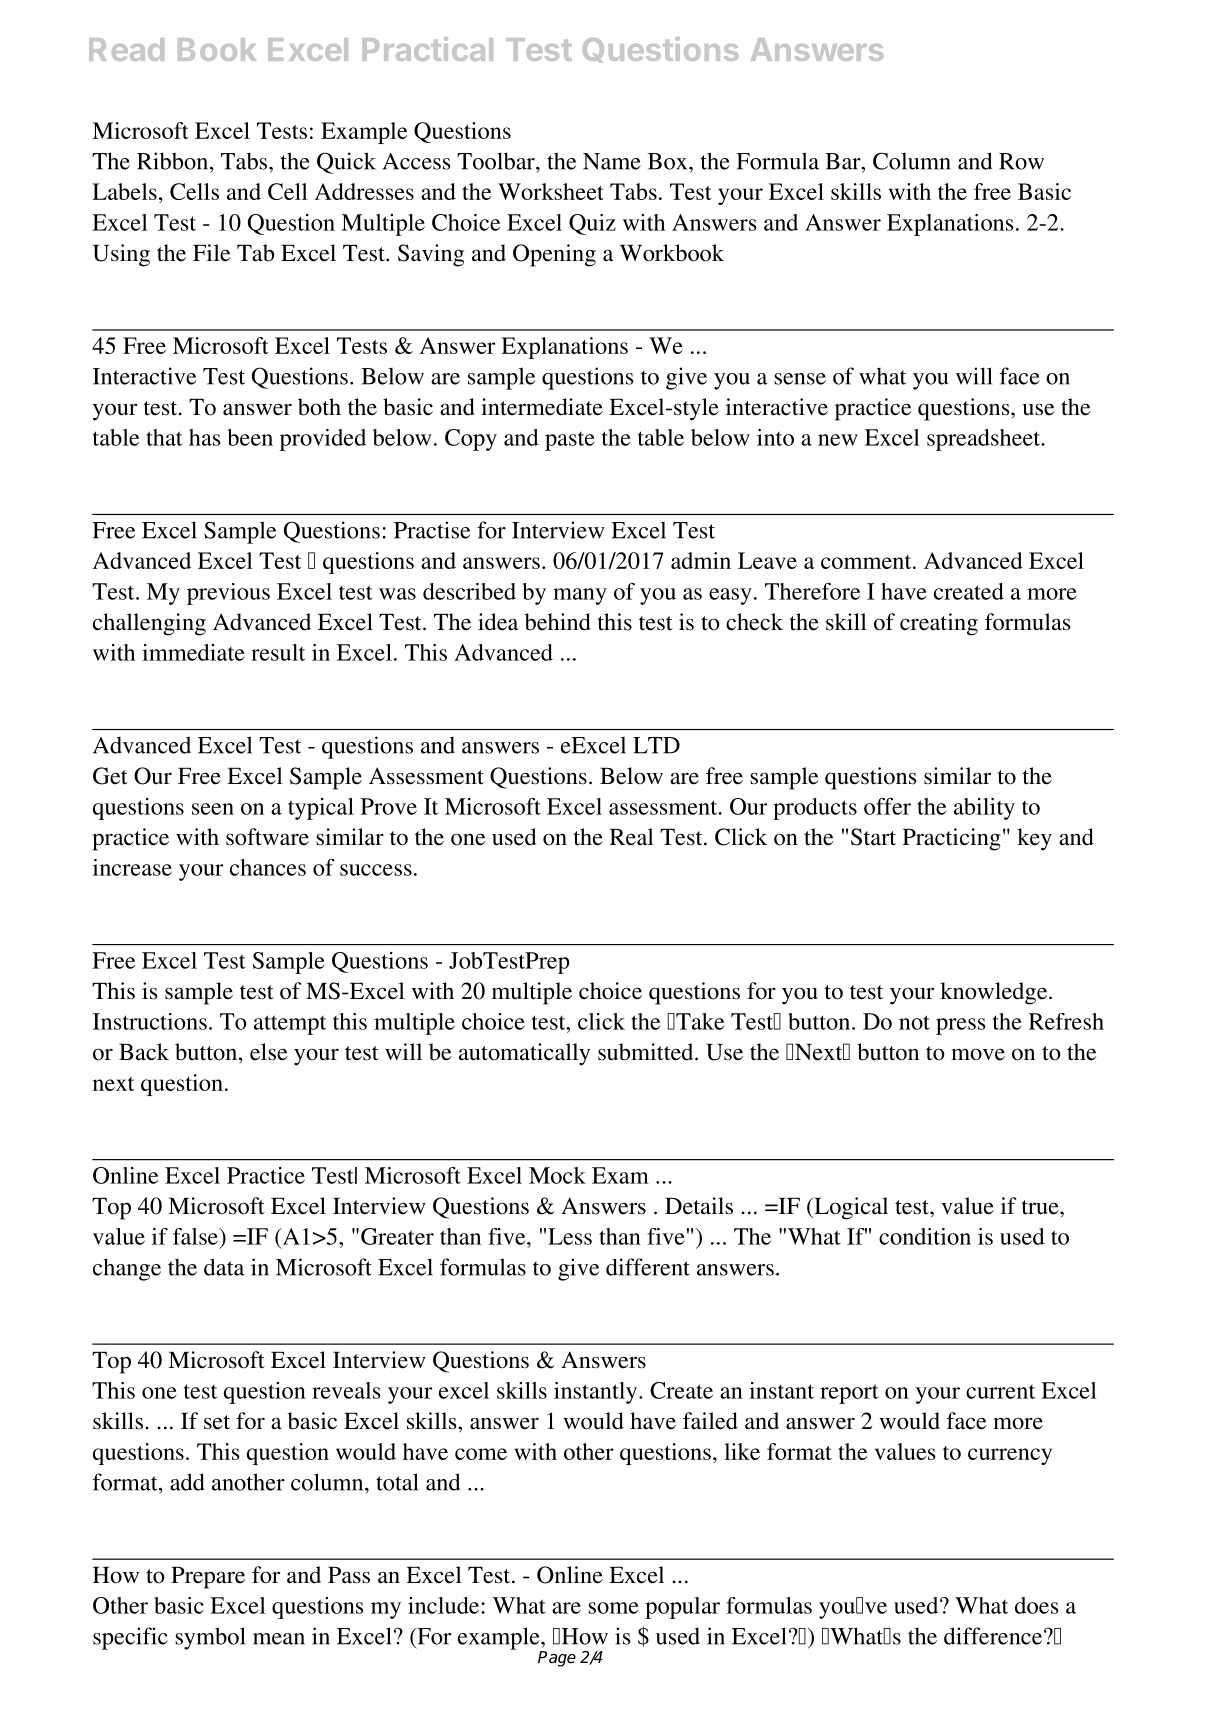 This screenshot has height=1715, width=1212. What do you see at coordinates (346, 163) in the screenshot?
I see `Quick` at bounding box center [346, 163].
